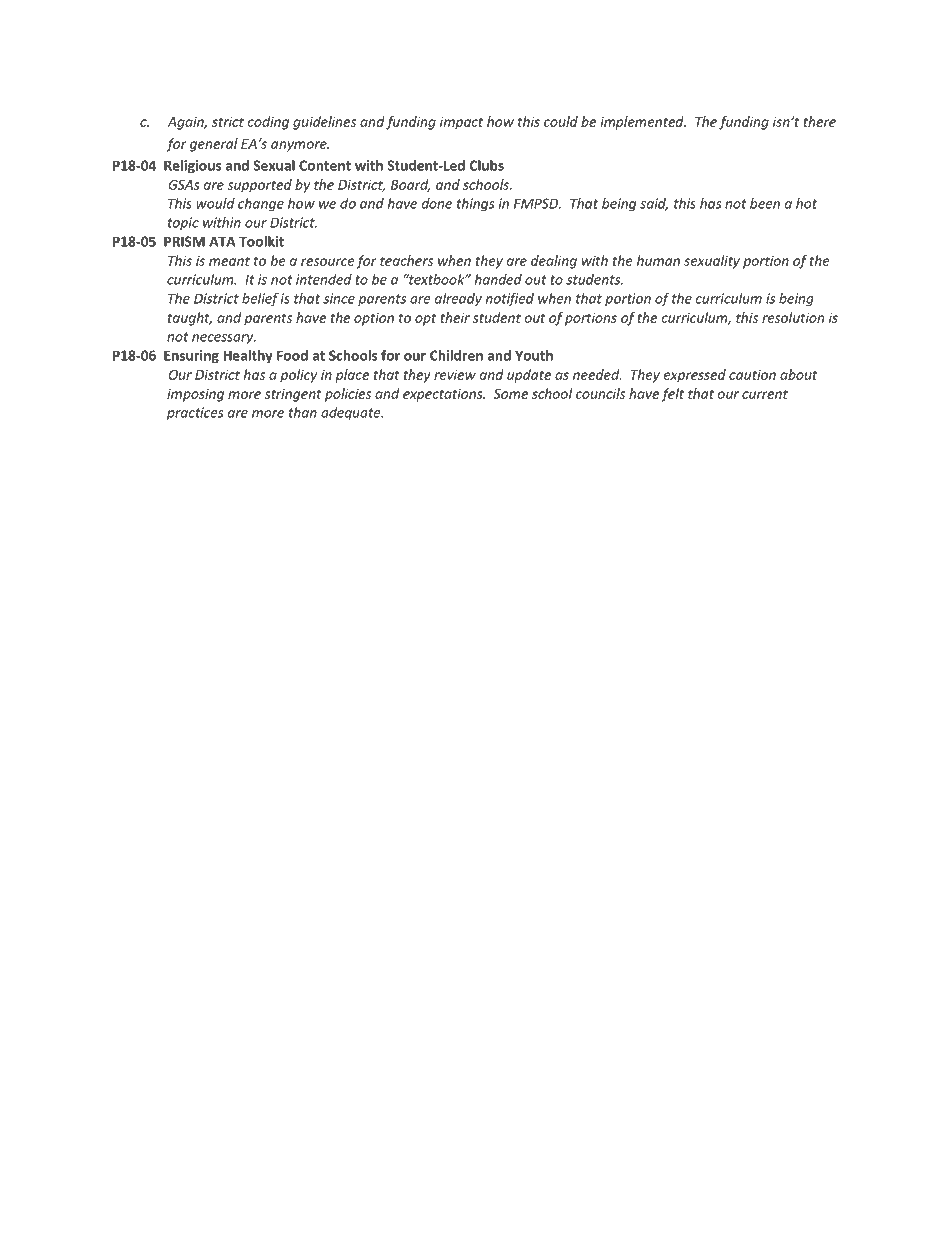 This document has height=1233, width=952. What do you see at coordinates (819, 121) in the document?
I see `there` at bounding box center [819, 121].
